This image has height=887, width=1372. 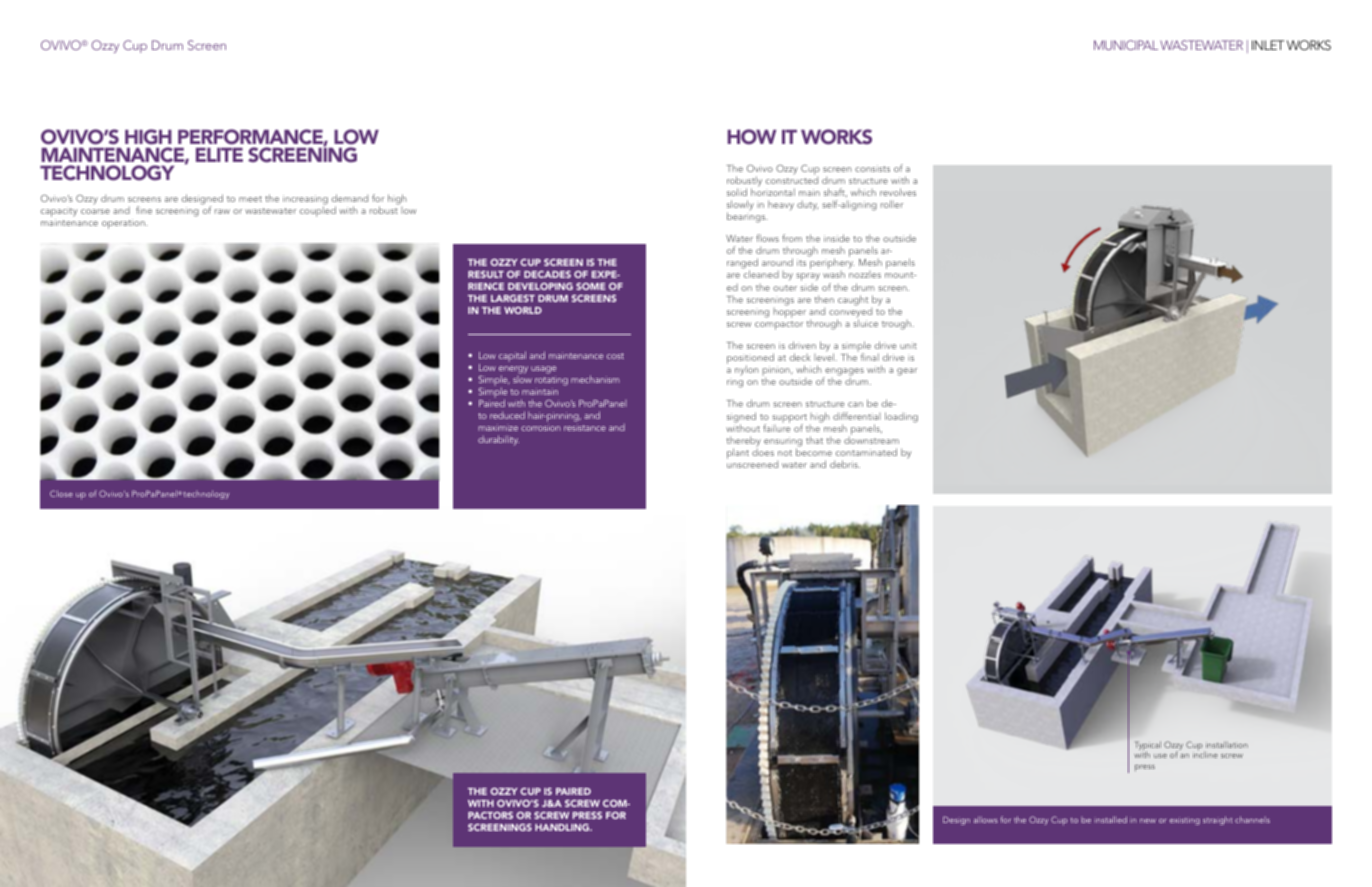 What do you see at coordinates (751, 137) in the image?
I see `HOW` at bounding box center [751, 137].
